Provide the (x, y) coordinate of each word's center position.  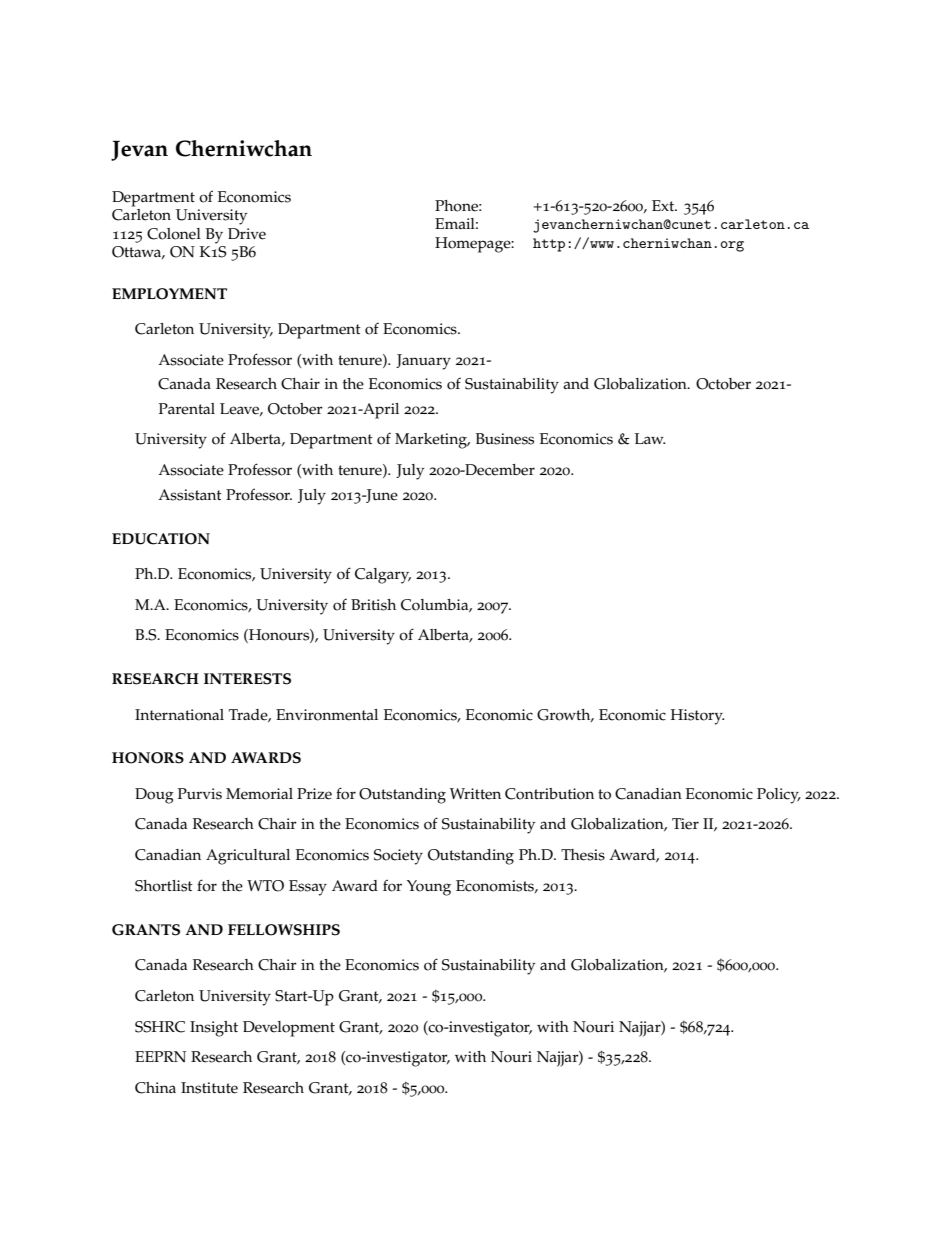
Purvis (200, 794)
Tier (685, 824)
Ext (664, 205)
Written (475, 794)
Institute (209, 1088)
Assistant (190, 495)
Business (505, 439)
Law (650, 438)
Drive (247, 234)
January (423, 362)
